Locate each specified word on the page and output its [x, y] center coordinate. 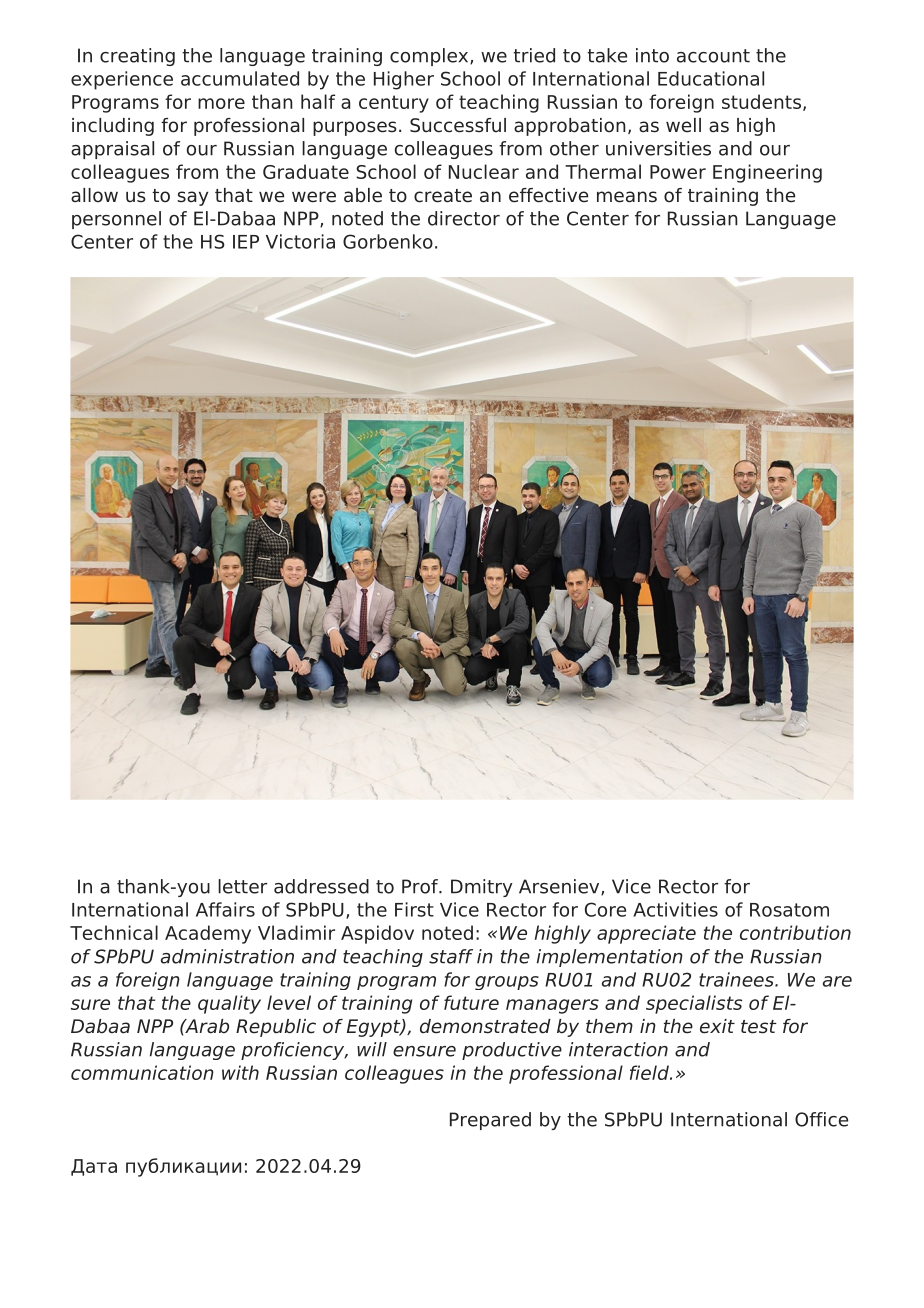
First [414, 909]
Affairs [225, 909]
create [443, 196]
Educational [711, 78]
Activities [675, 909]
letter [242, 886]
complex [430, 57]
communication [142, 1072]
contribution [795, 932]
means [627, 197]
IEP [246, 242]
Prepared [490, 1121]
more [221, 103]
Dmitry [482, 888]
